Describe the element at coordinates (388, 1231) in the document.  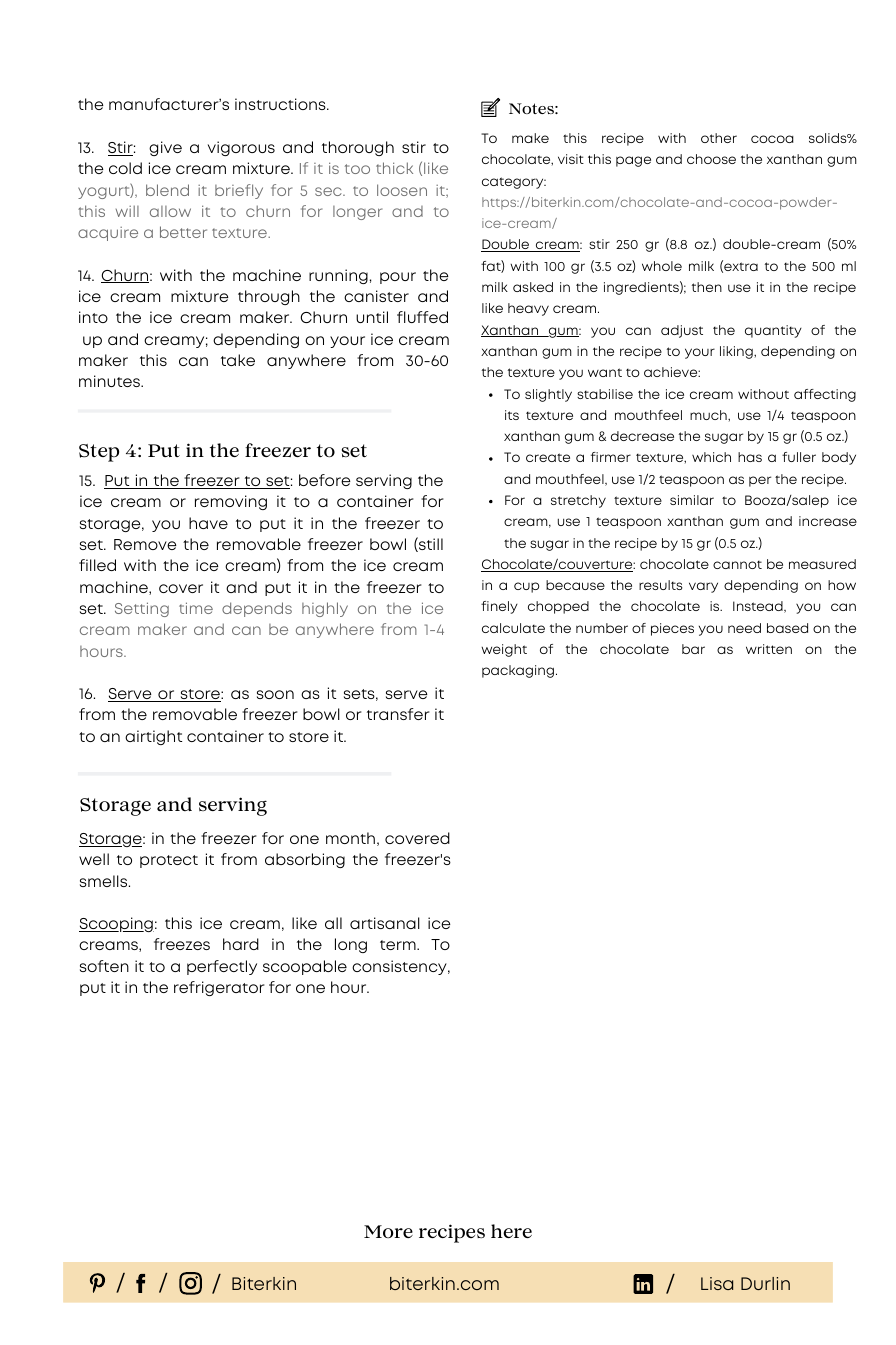
I see `More` at that location.
